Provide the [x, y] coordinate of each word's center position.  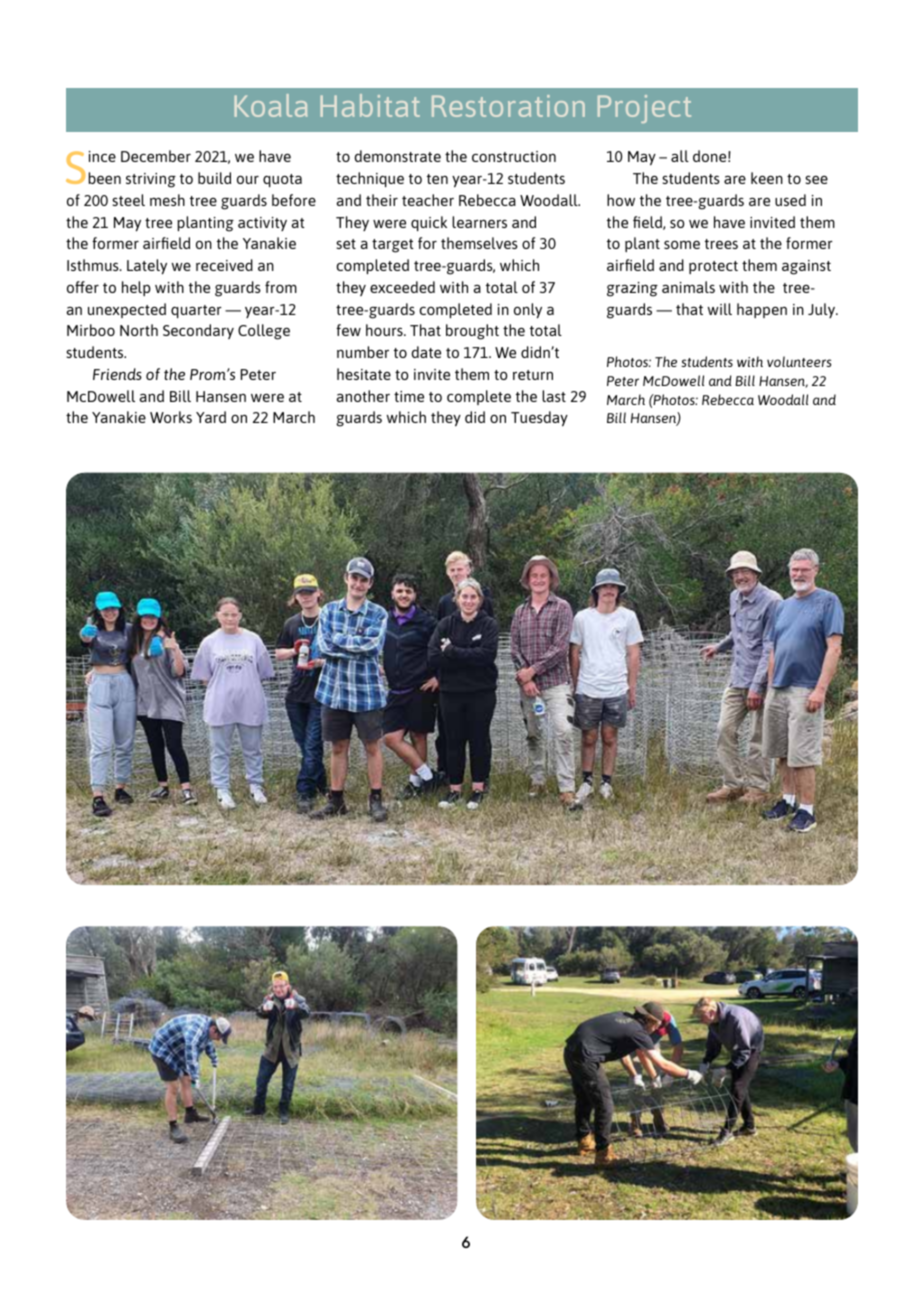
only [528, 311]
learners [479, 222]
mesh [167, 200]
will [720, 309]
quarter [196, 311]
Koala [270, 105]
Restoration [508, 106]
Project [644, 109]
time [409, 396]
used [790, 200]
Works [171, 417]
